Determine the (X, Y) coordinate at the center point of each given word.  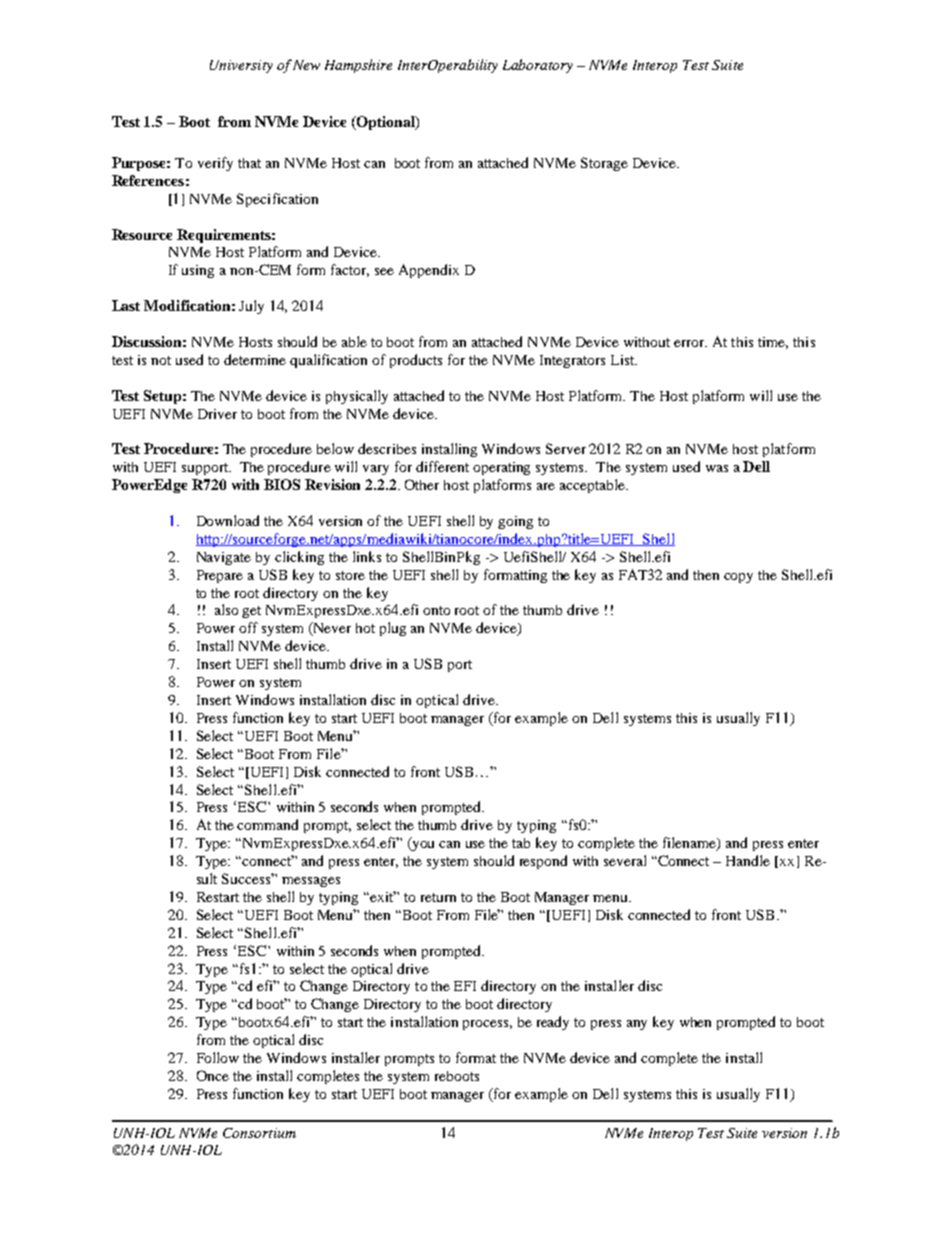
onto (436, 610)
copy (738, 578)
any (637, 1025)
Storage (604, 164)
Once (213, 1075)
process (487, 1025)
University (241, 66)
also (226, 609)
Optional (385, 123)
